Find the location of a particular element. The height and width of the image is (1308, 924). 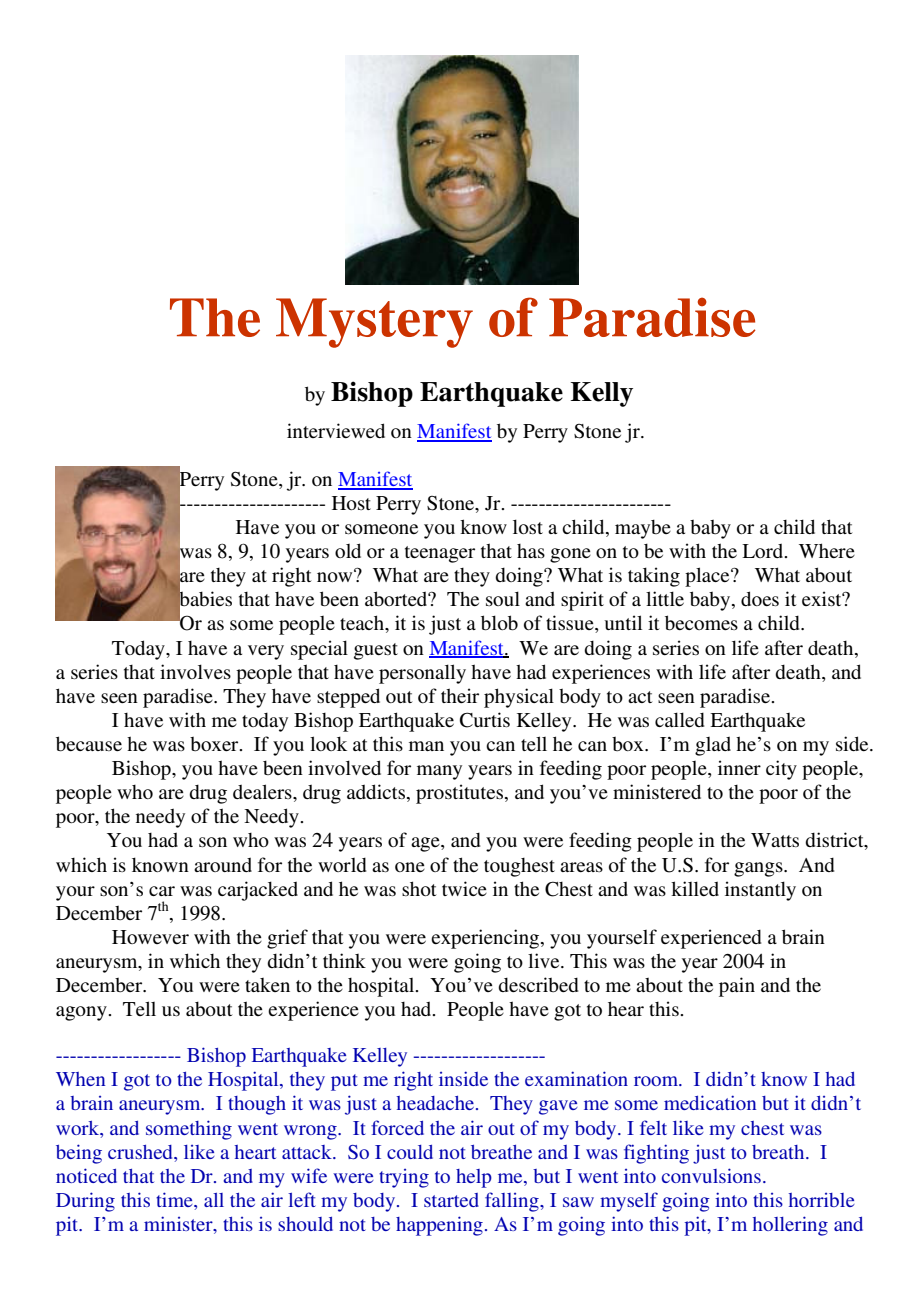

inner is located at coordinates (739, 767).
